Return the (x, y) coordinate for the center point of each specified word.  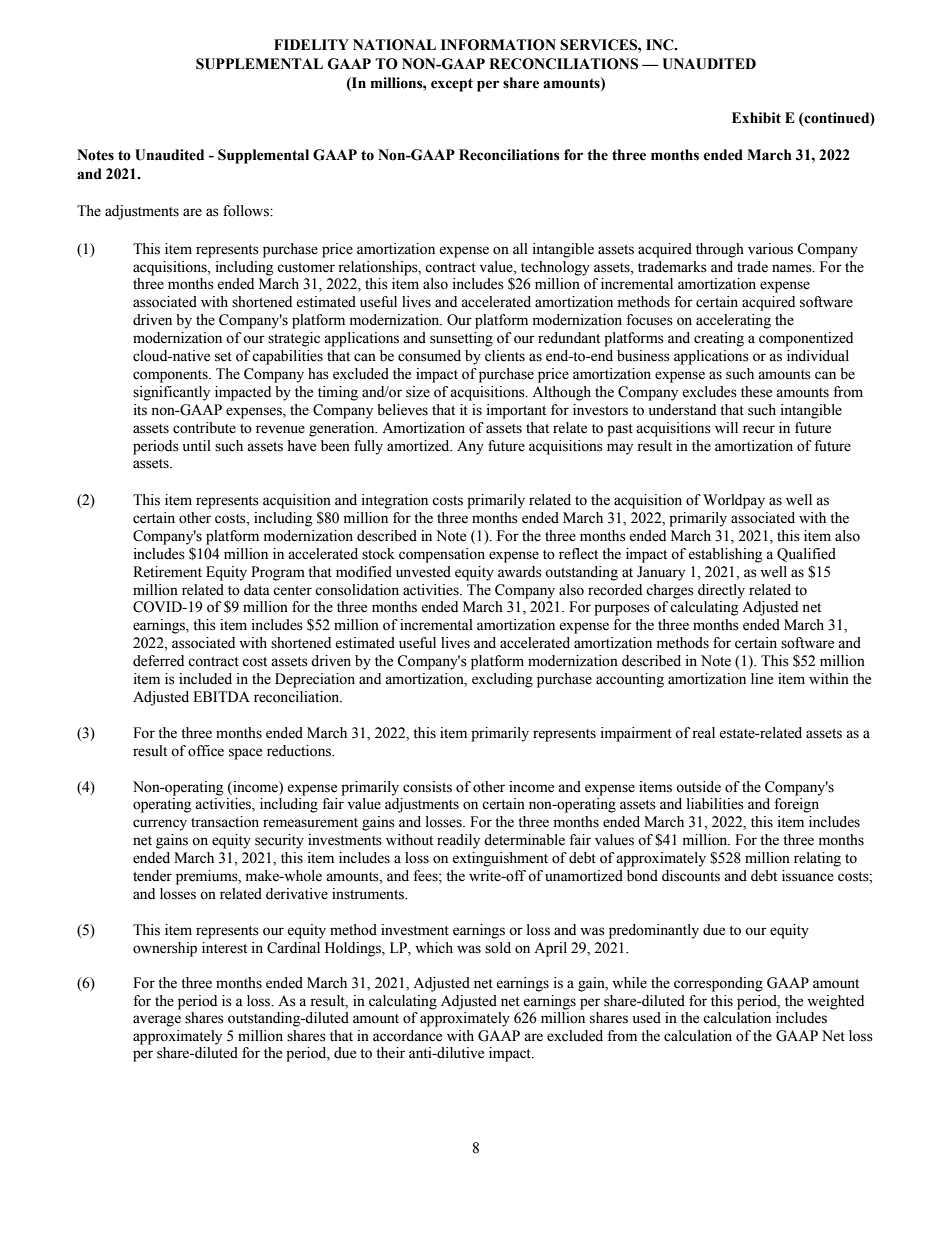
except (452, 85)
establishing (725, 555)
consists (427, 787)
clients (505, 356)
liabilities (715, 804)
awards (520, 572)
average (157, 1021)
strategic (294, 339)
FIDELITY (311, 44)
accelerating (733, 321)
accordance (407, 1036)
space (245, 754)
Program (278, 573)
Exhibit (756, 118)
